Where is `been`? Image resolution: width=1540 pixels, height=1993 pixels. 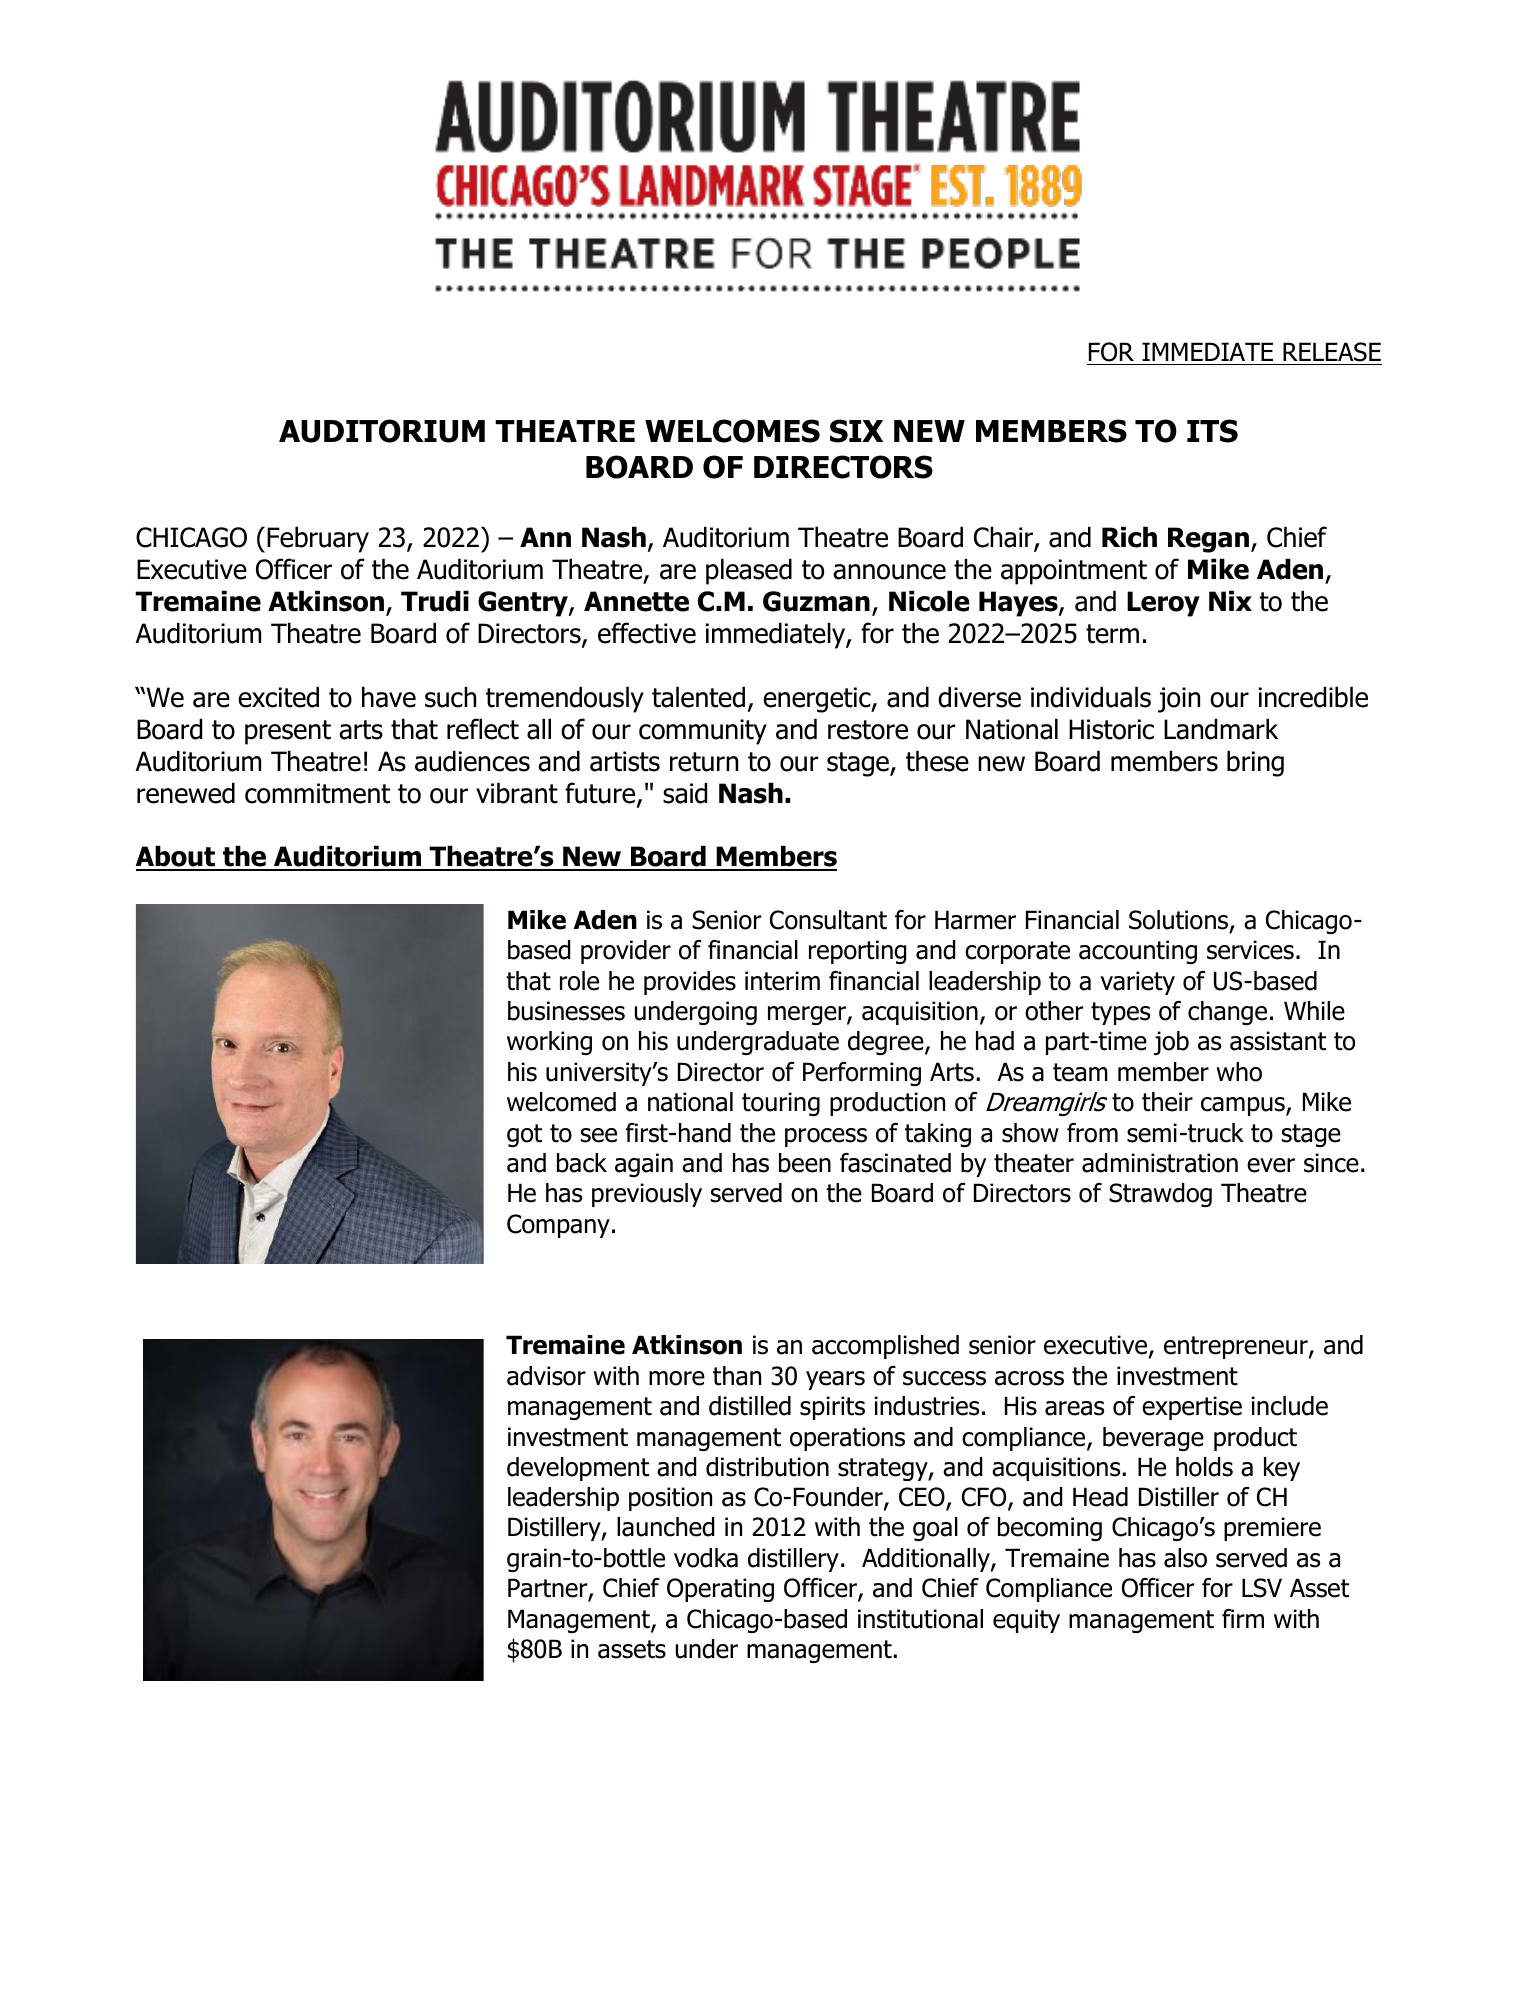 been is located at coordinates (805, 1163).
